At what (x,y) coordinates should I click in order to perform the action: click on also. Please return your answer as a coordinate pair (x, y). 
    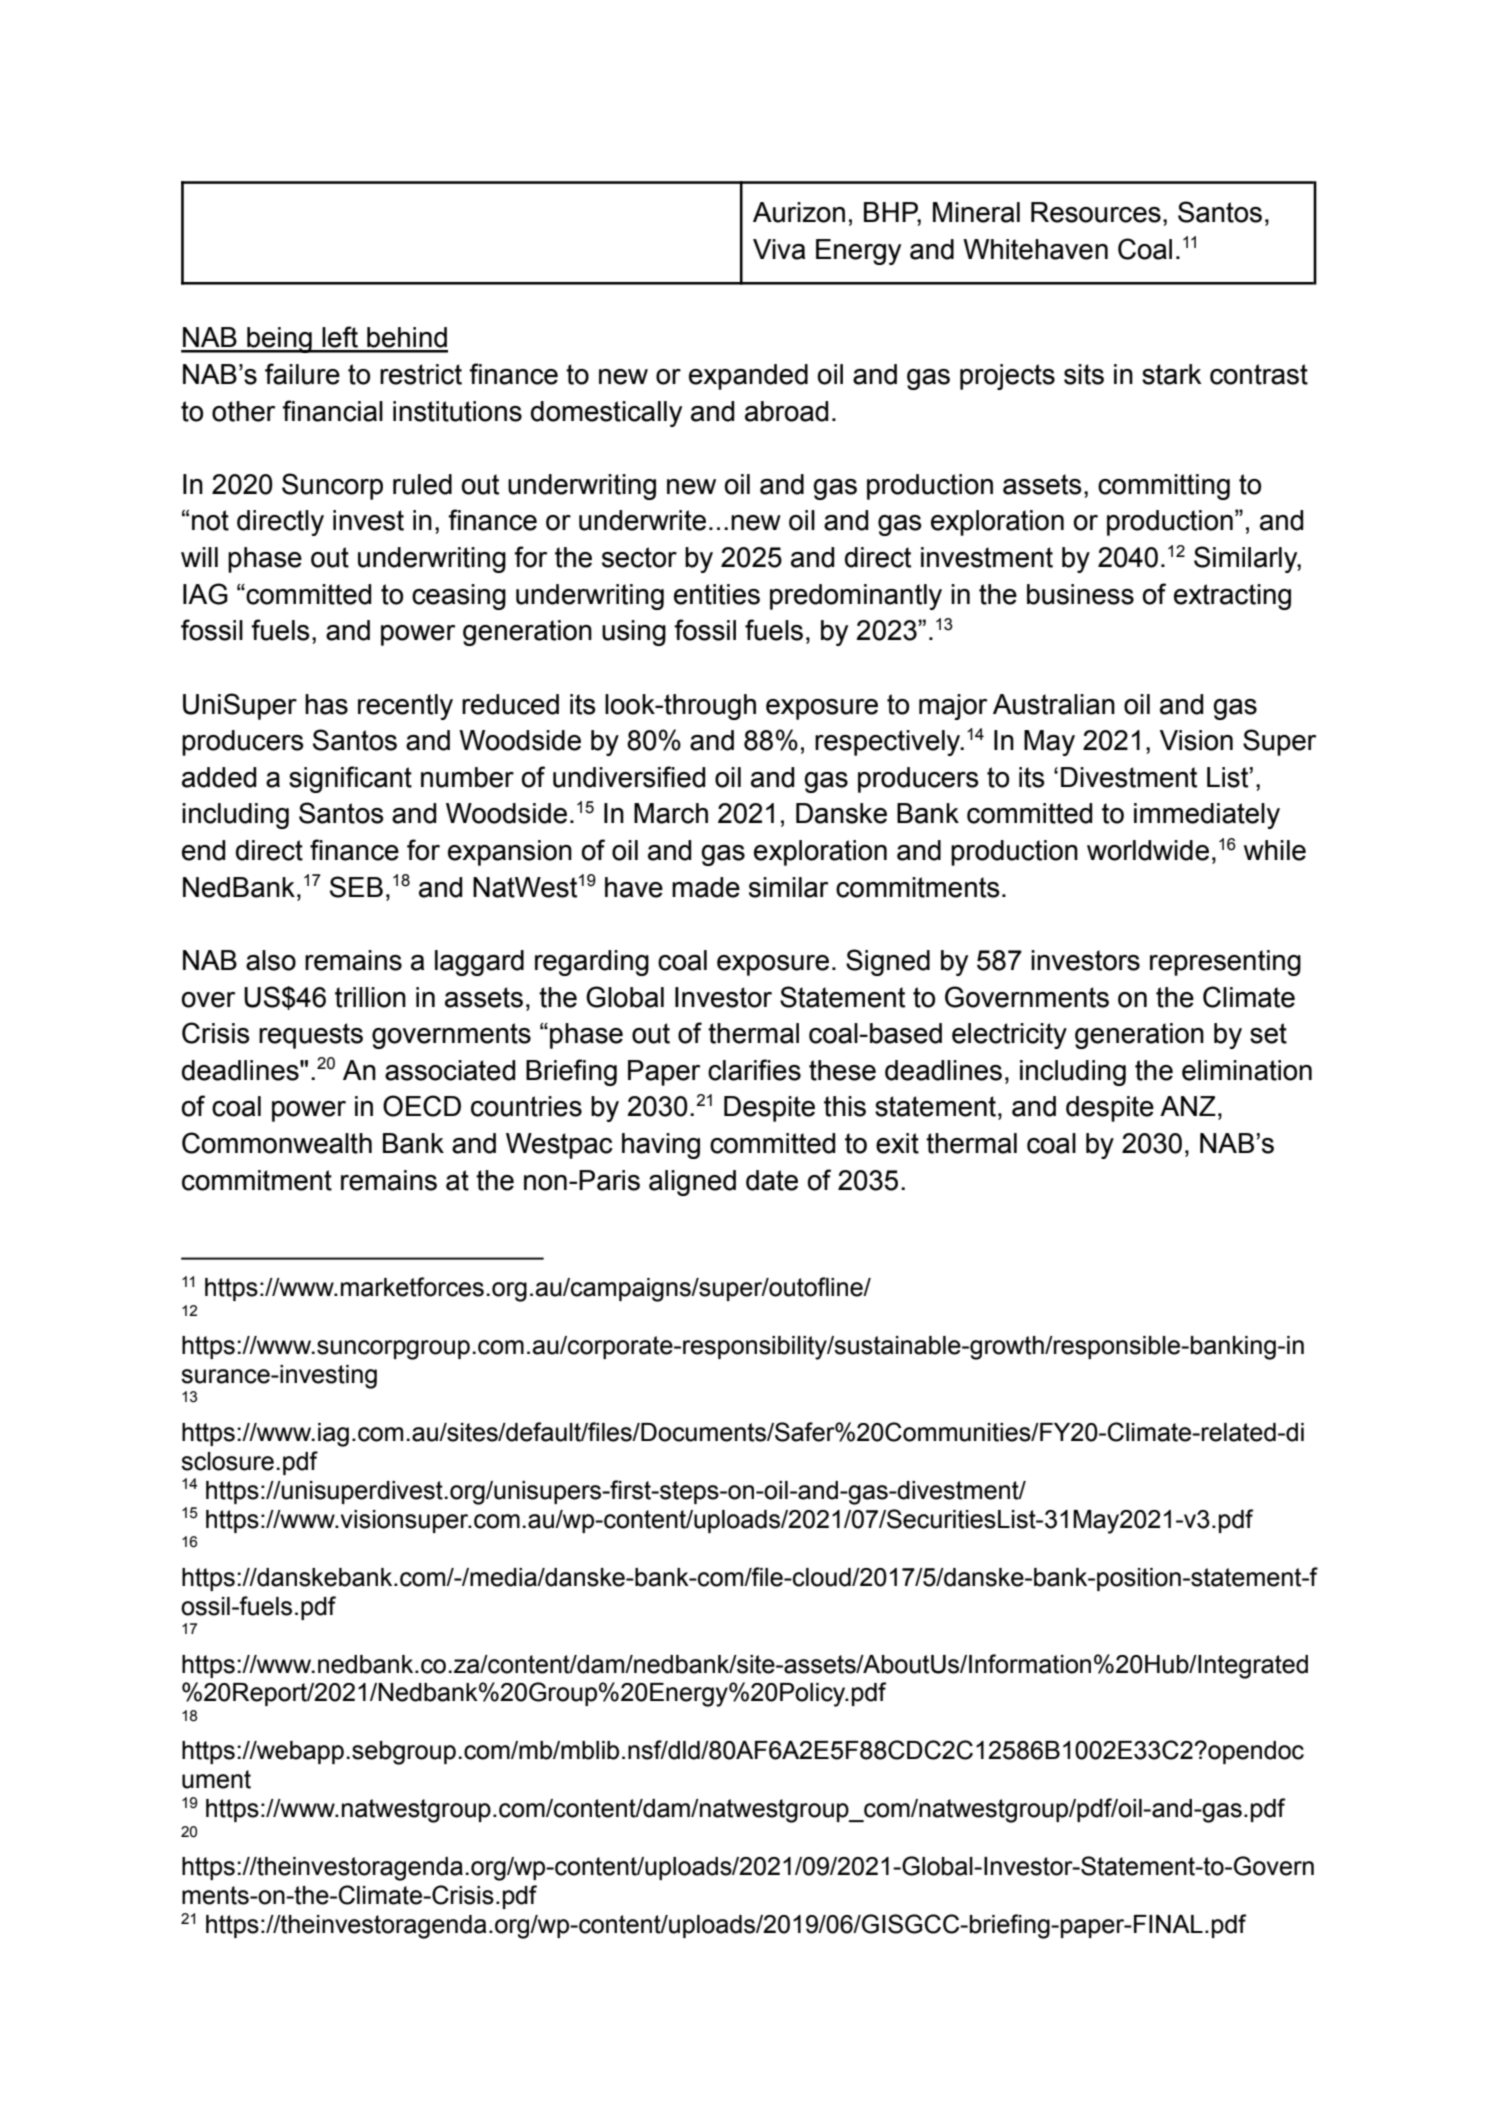
    Looking at the image, I should click on (271, 960).
